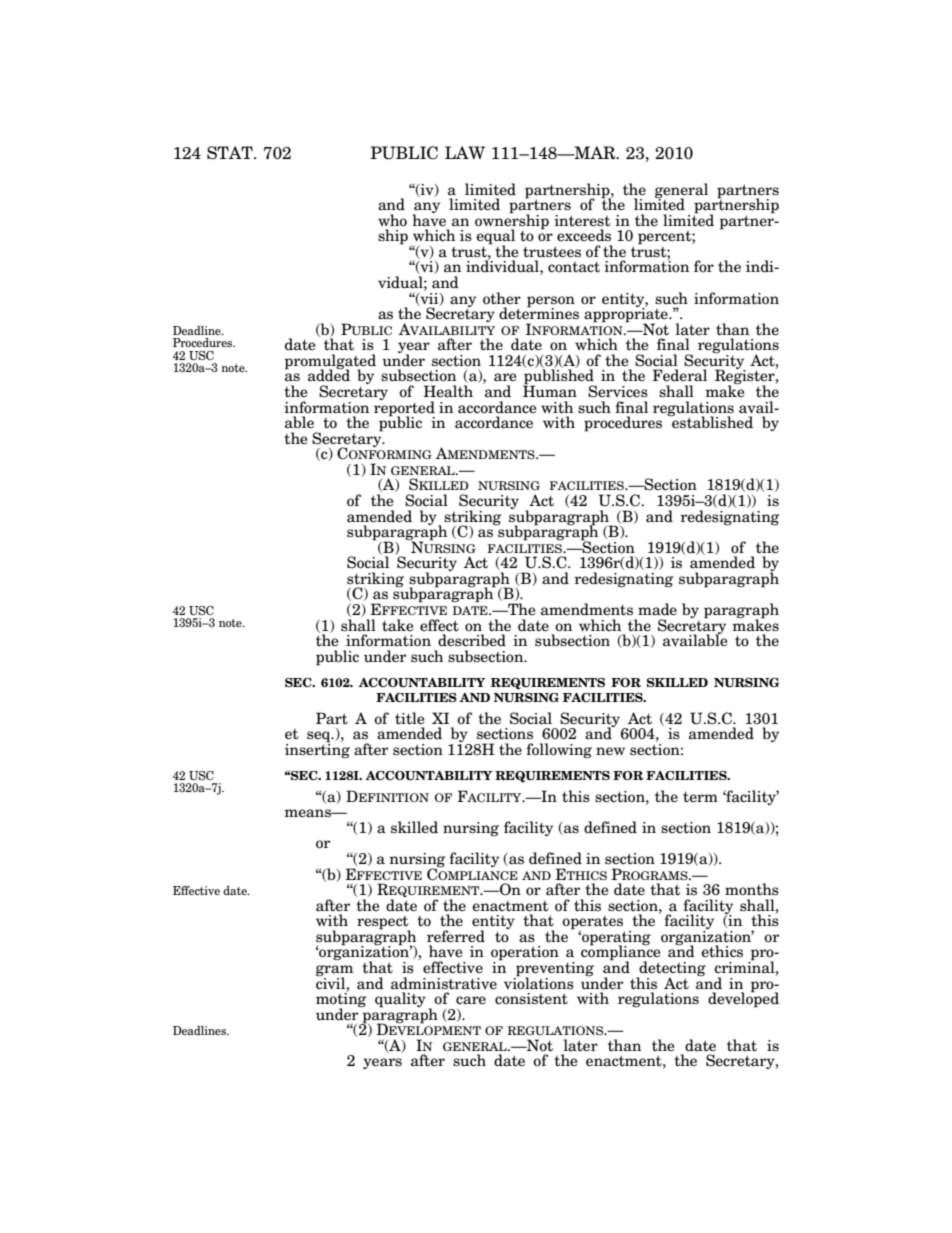  I want to click on established, so click(711, 421).
